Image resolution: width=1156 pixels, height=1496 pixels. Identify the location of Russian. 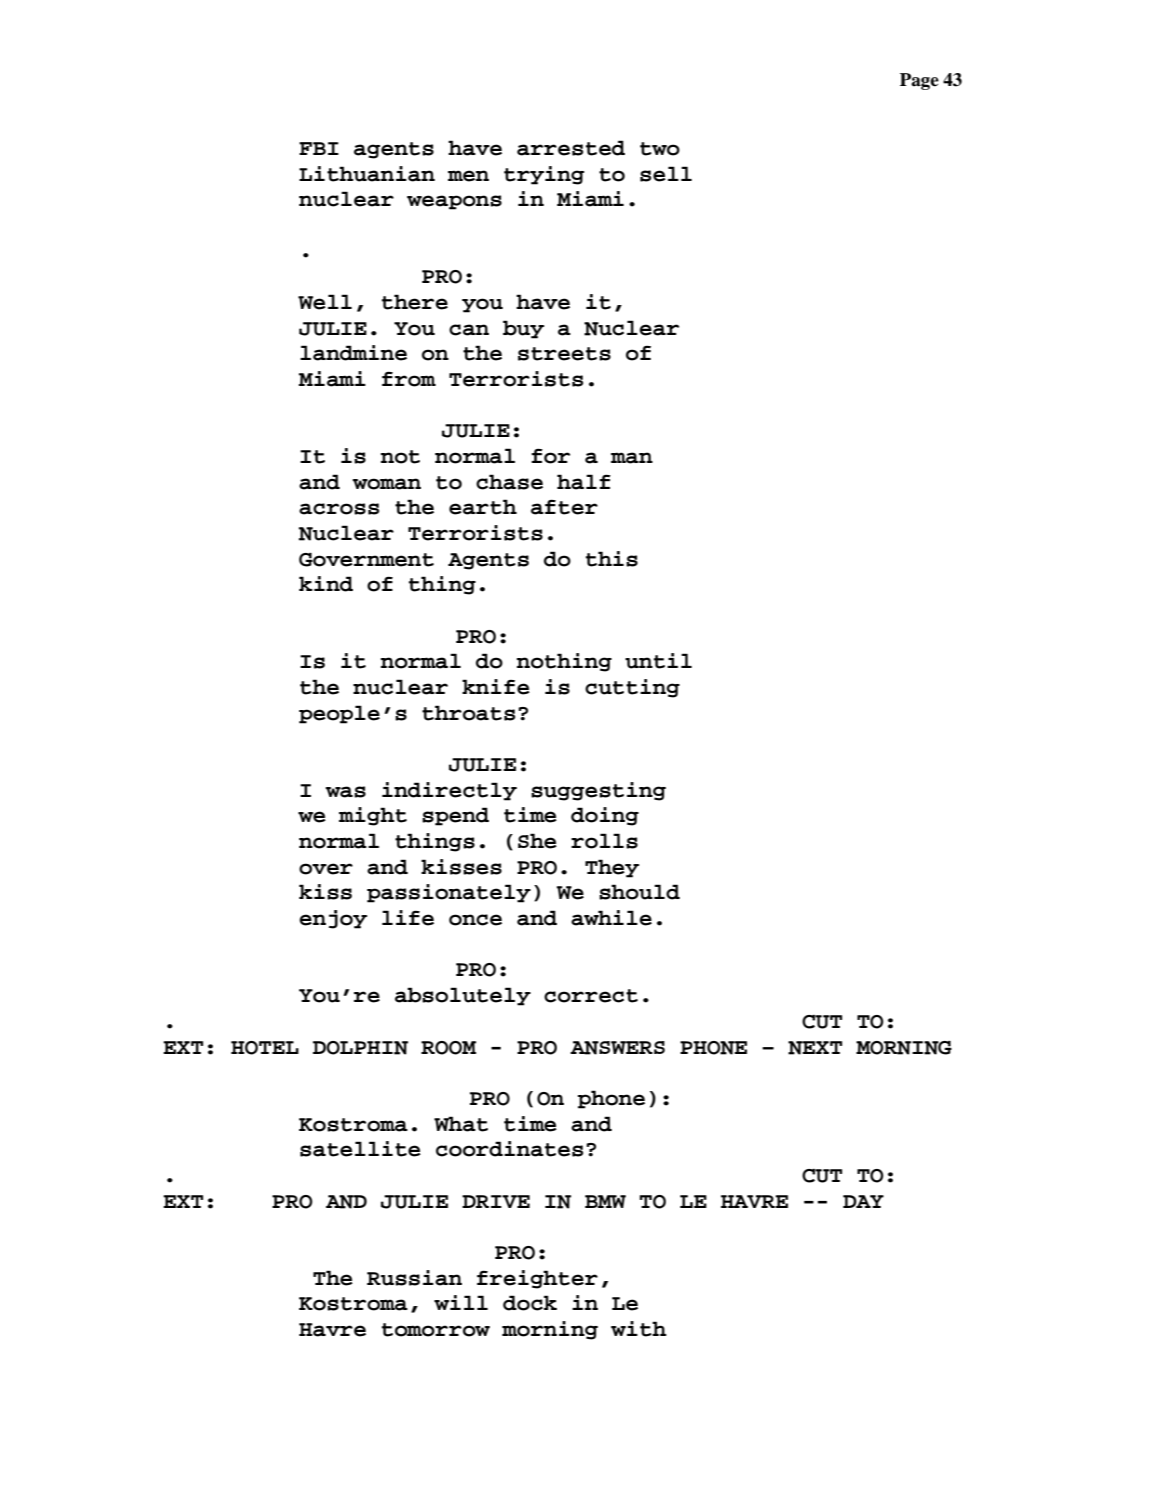
(414, 1278).
